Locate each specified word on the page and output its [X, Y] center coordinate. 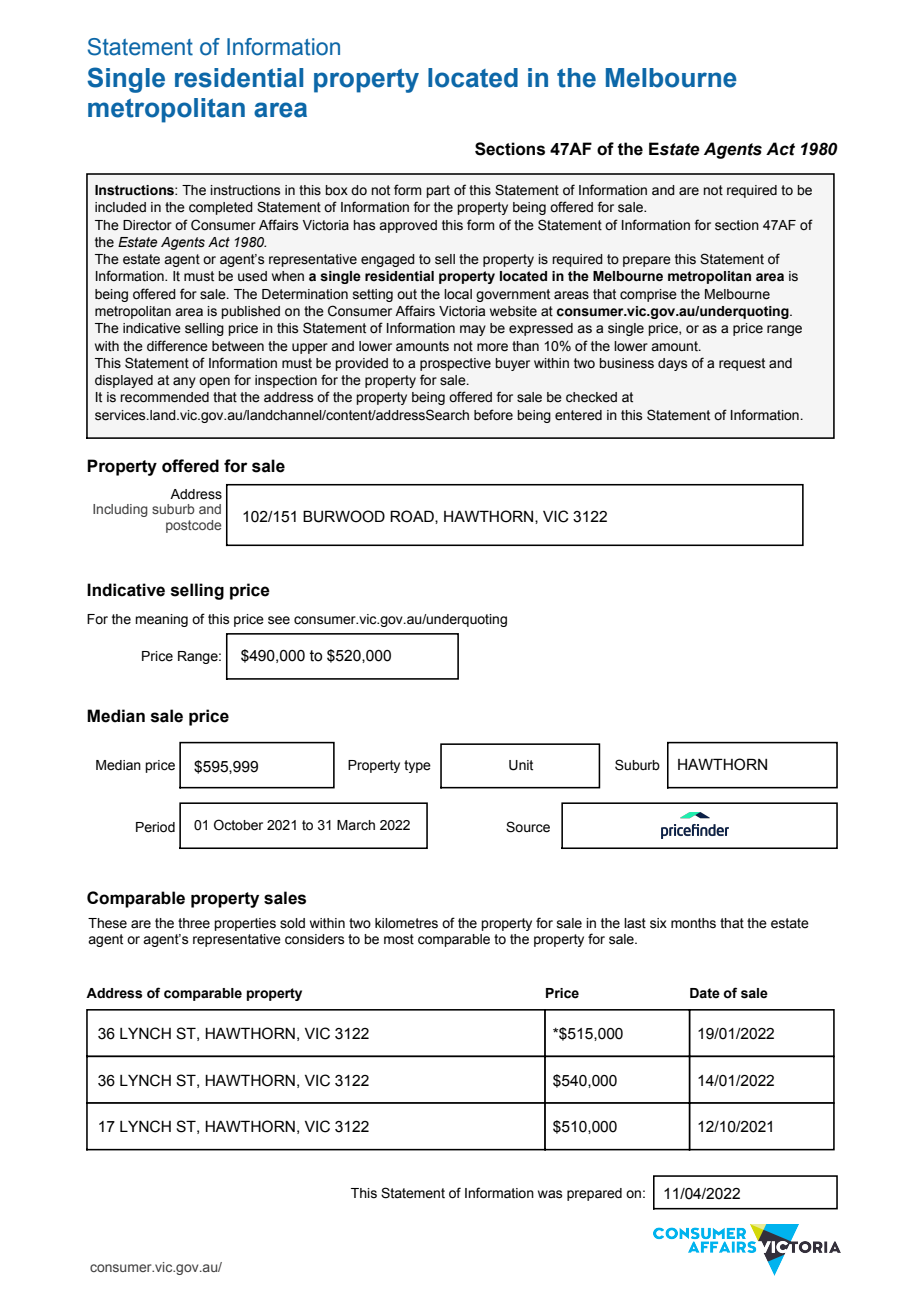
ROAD [413, 517]
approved [408, 226]
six [658, 923]
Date [705, 993]
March [356, 825]
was [550, 1194]
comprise [648, 295]
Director [147, 225]
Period [155, 827]
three [194, 923]
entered [578, 415]
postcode [193, 526]
